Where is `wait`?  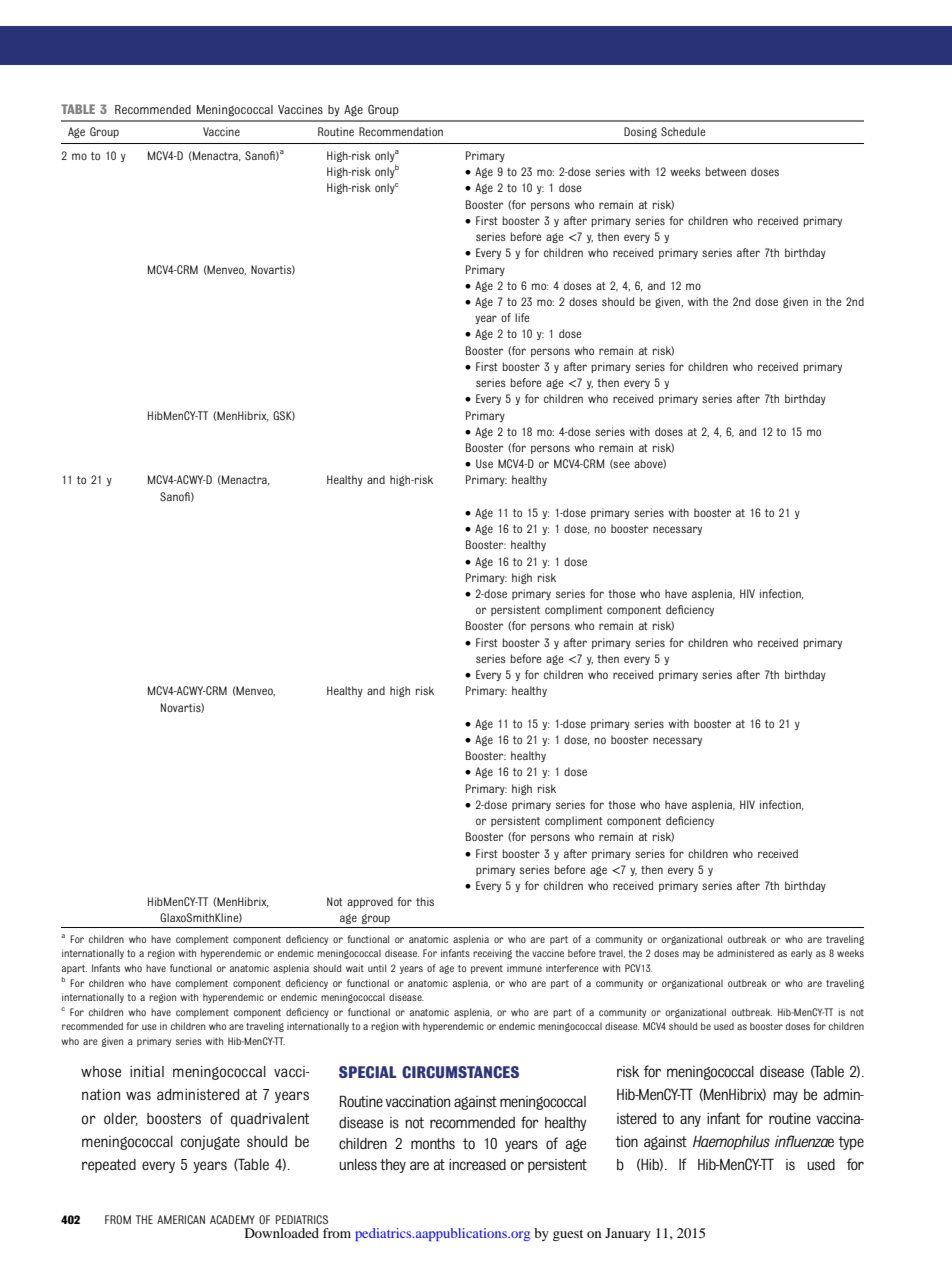 wait is located at coordinates (355, 968).
